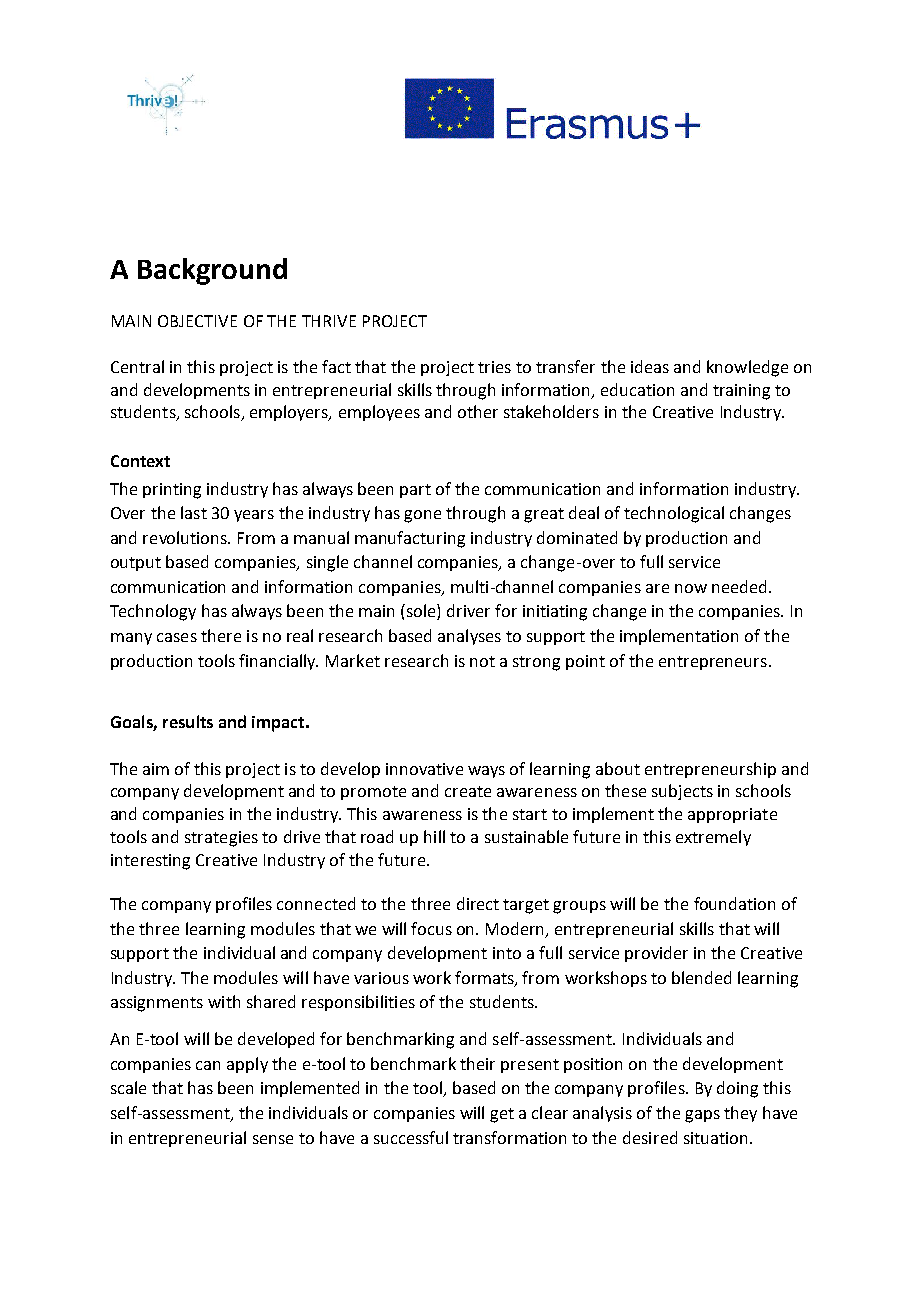 The image size is (924, 1308). What do you see at coordinates (188, 721) in the screenshot?
I see `results` at bounding box center [188, 721].
